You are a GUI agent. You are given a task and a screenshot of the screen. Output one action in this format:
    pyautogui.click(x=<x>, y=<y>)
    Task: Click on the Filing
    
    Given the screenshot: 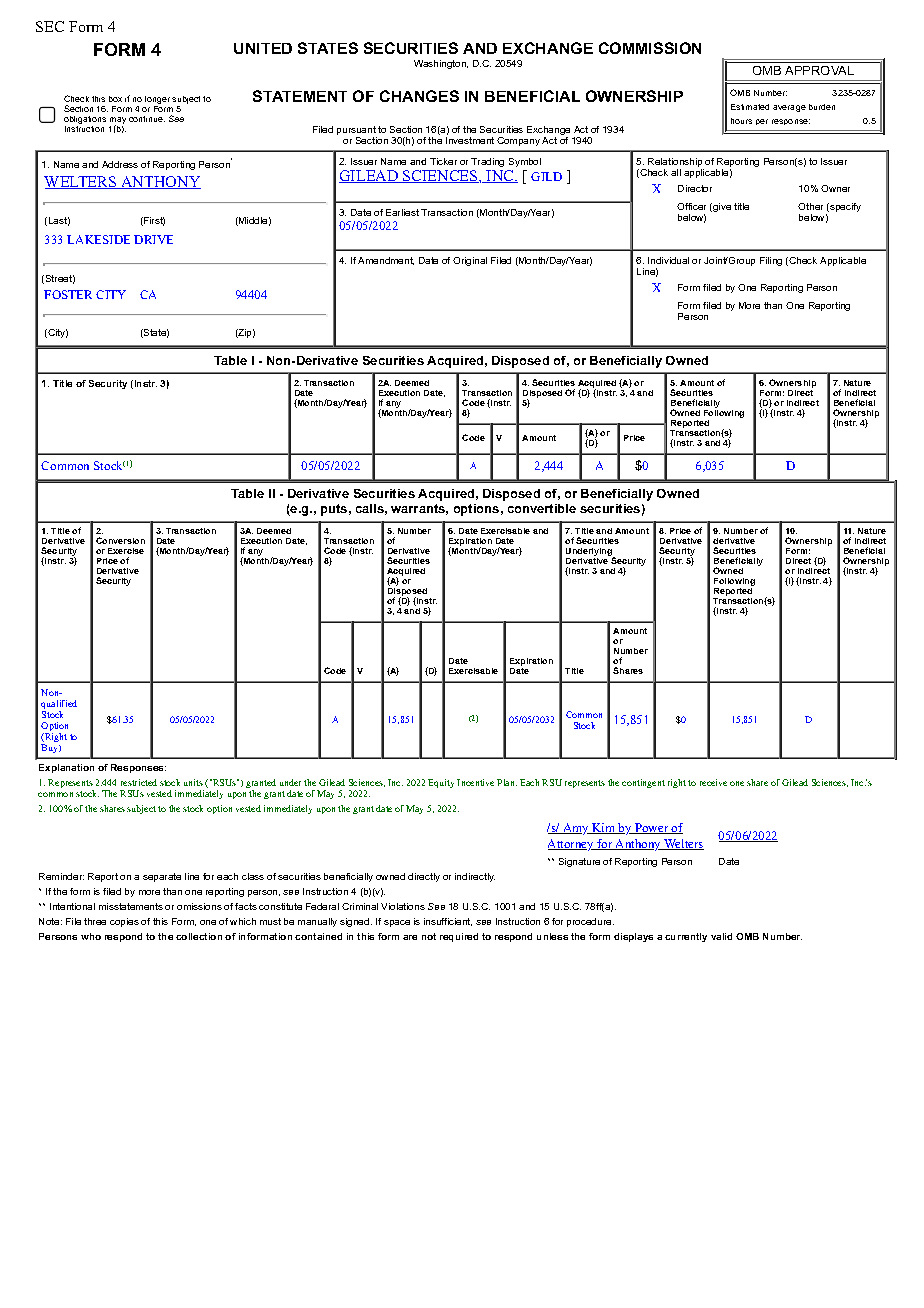 What is the action you would take?
    pyautogui.click(x=771, y=261)
